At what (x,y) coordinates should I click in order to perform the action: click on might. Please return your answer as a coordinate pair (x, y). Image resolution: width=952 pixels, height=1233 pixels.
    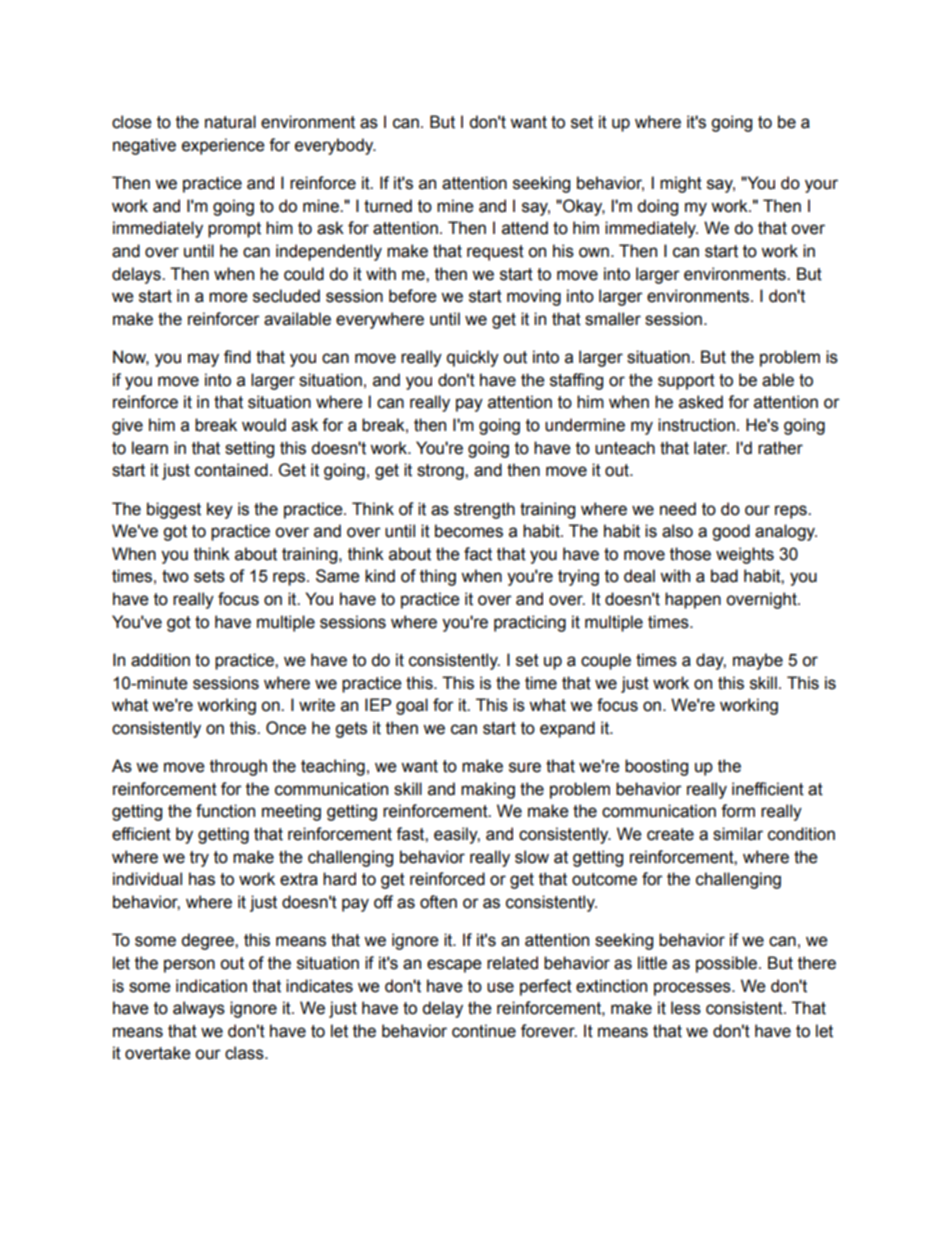
    Looking at the image, I should click on (681, 184).
